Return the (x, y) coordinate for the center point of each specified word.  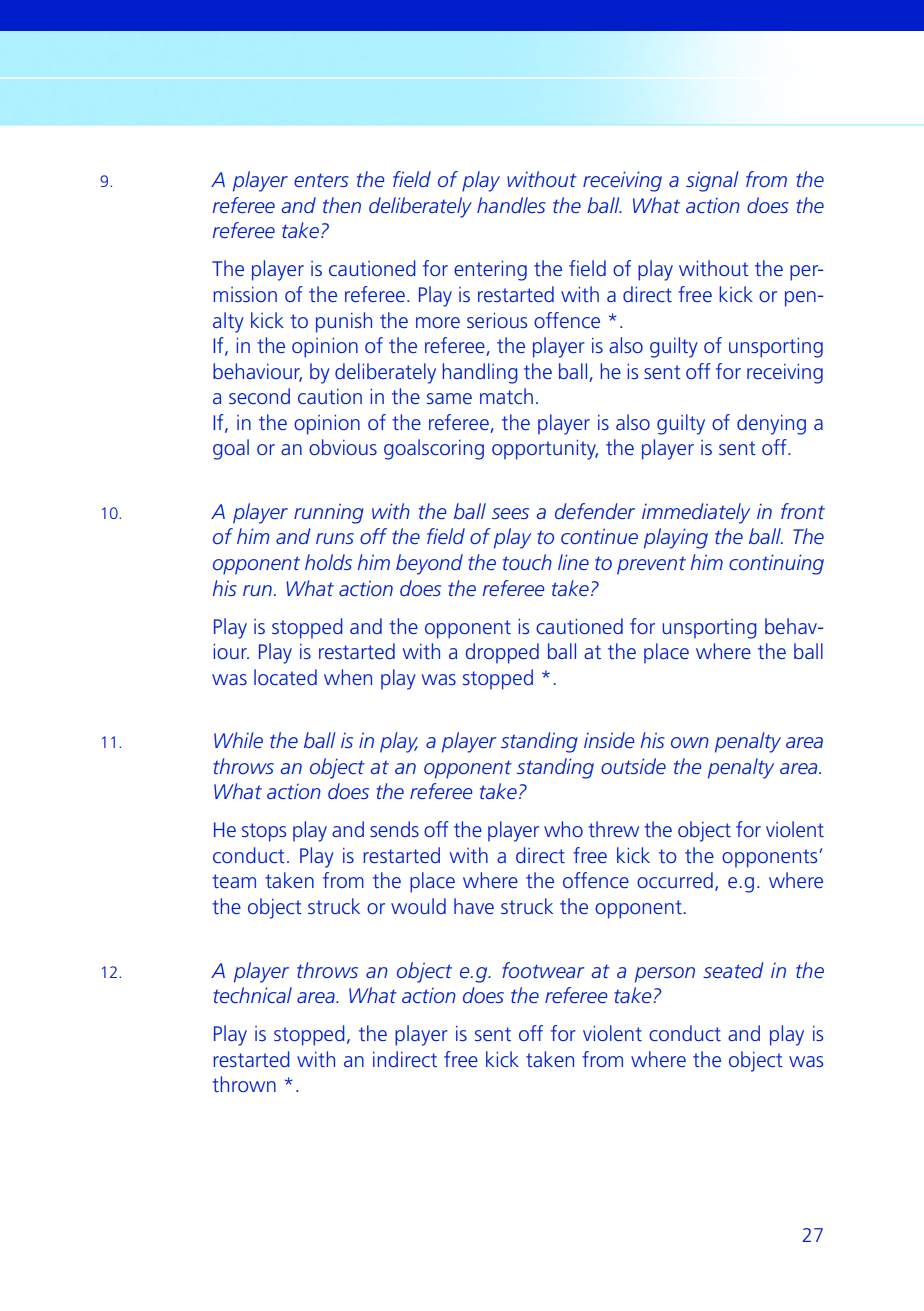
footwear (543, 970)
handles (511, 205)
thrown (244, 1084)
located (285, 677)
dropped (502, 653)
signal (712, 181)
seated (733, 970)
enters (321, 180)
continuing (776, 564)
